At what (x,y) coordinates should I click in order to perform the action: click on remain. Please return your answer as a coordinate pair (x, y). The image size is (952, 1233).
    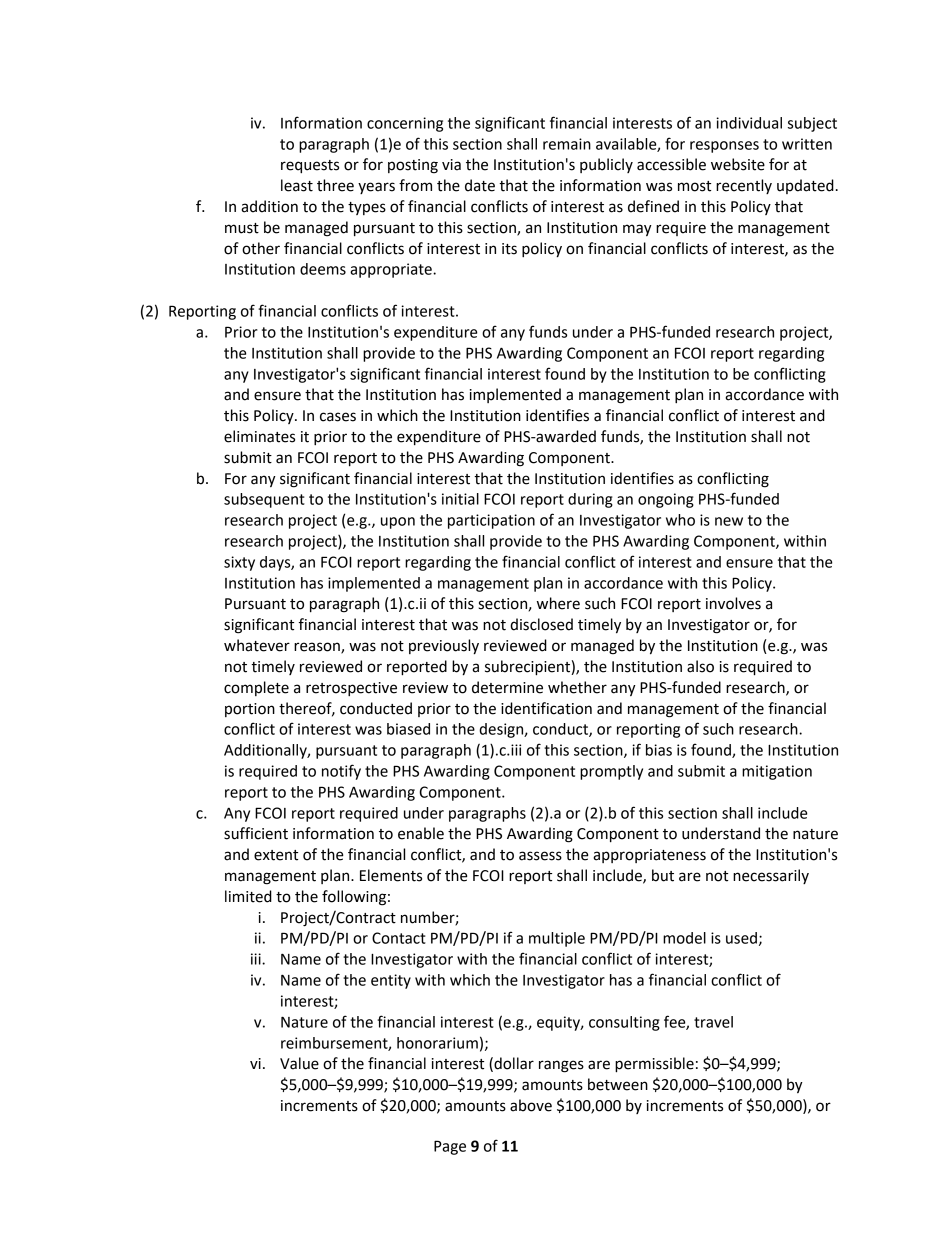
    Looking at the image, I should click on (567, 144).
